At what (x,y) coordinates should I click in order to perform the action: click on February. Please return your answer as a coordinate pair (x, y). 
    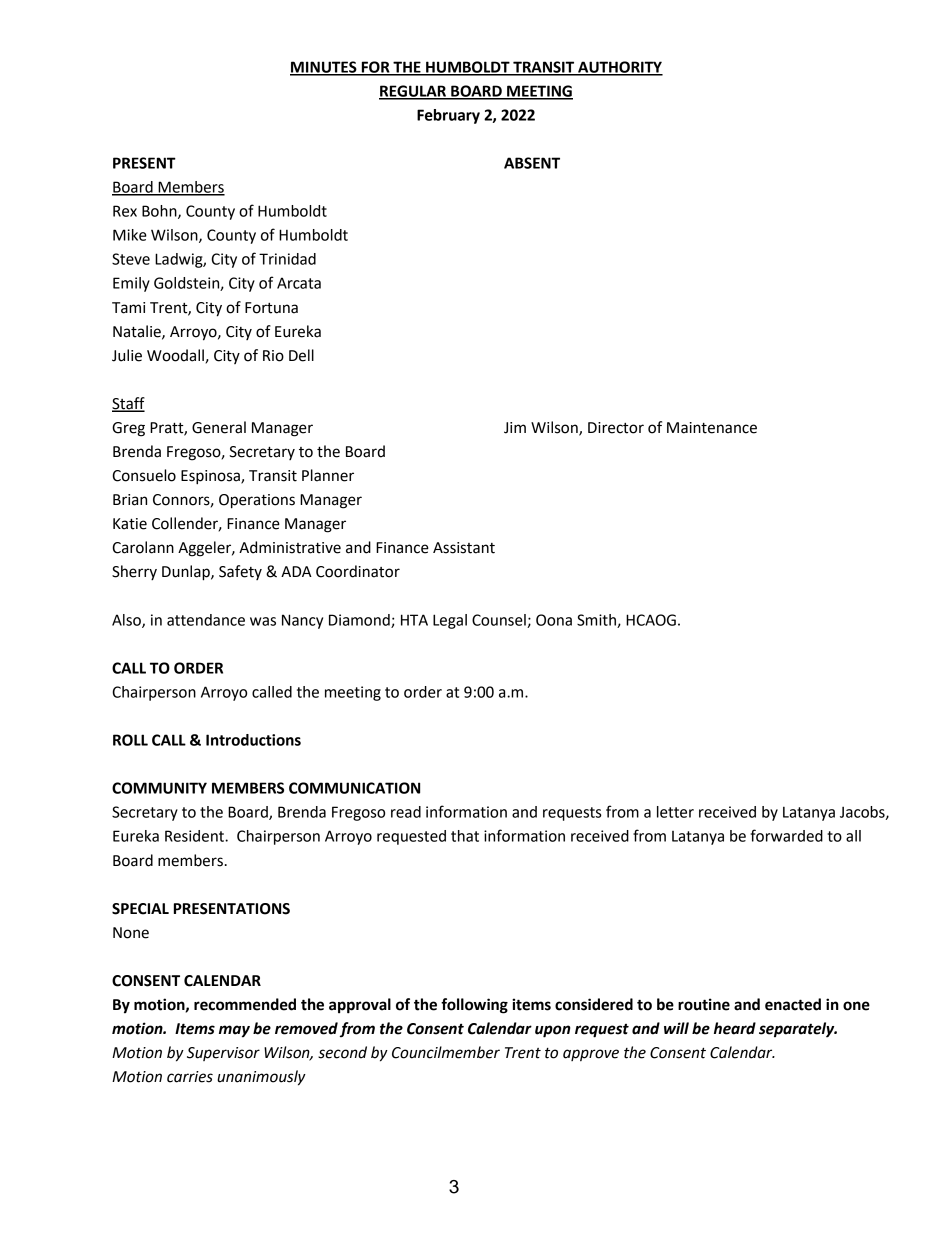
    Looking at the image, I should click on (448, 116).
